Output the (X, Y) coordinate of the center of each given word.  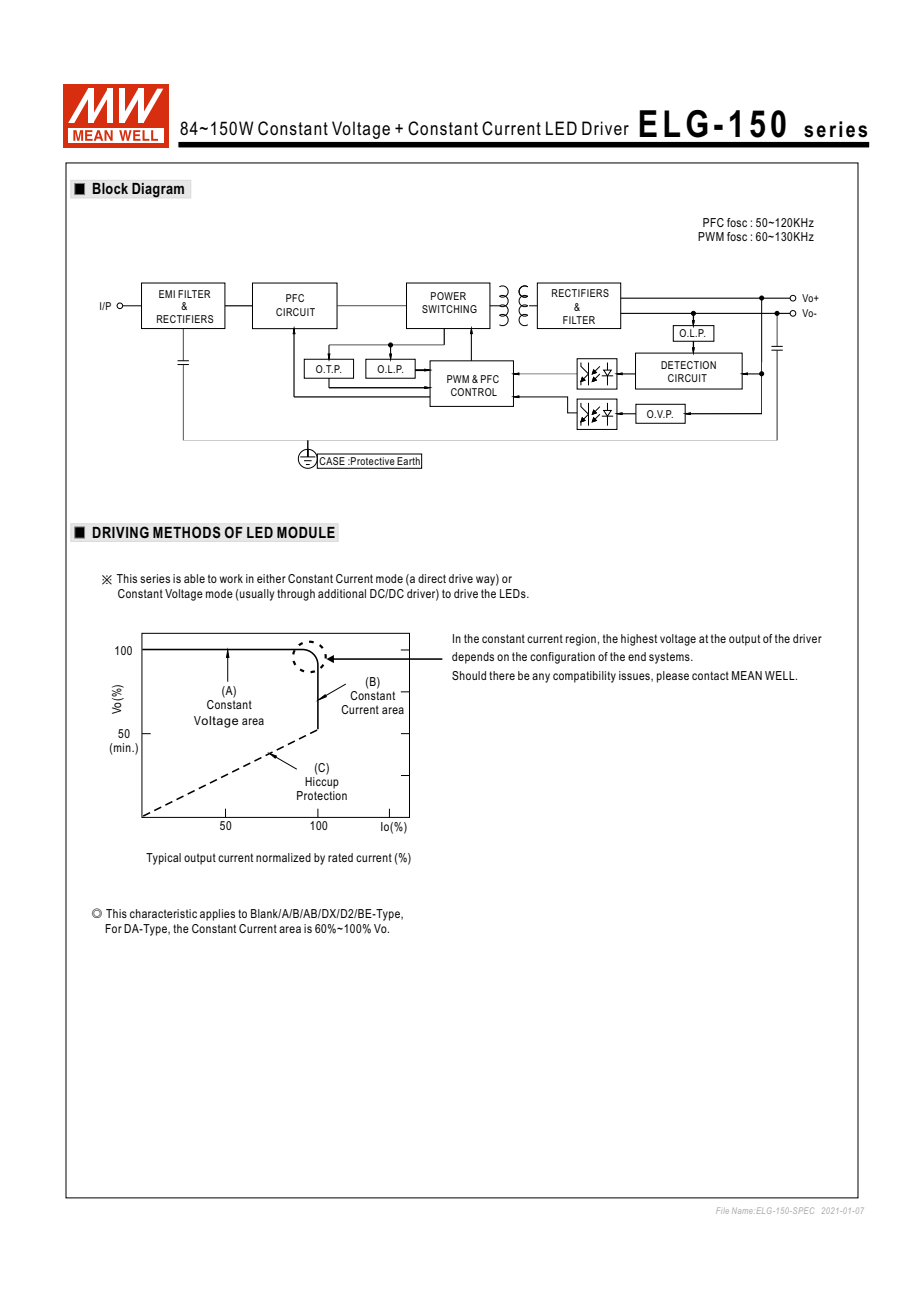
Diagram (158, 190)
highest (639, 640)
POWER (448, 296)
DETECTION (688, 365)
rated (340, 857)
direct (432, 578)
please (673, 677)
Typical (163, 859)
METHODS (187, 532)
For (113, 928)
